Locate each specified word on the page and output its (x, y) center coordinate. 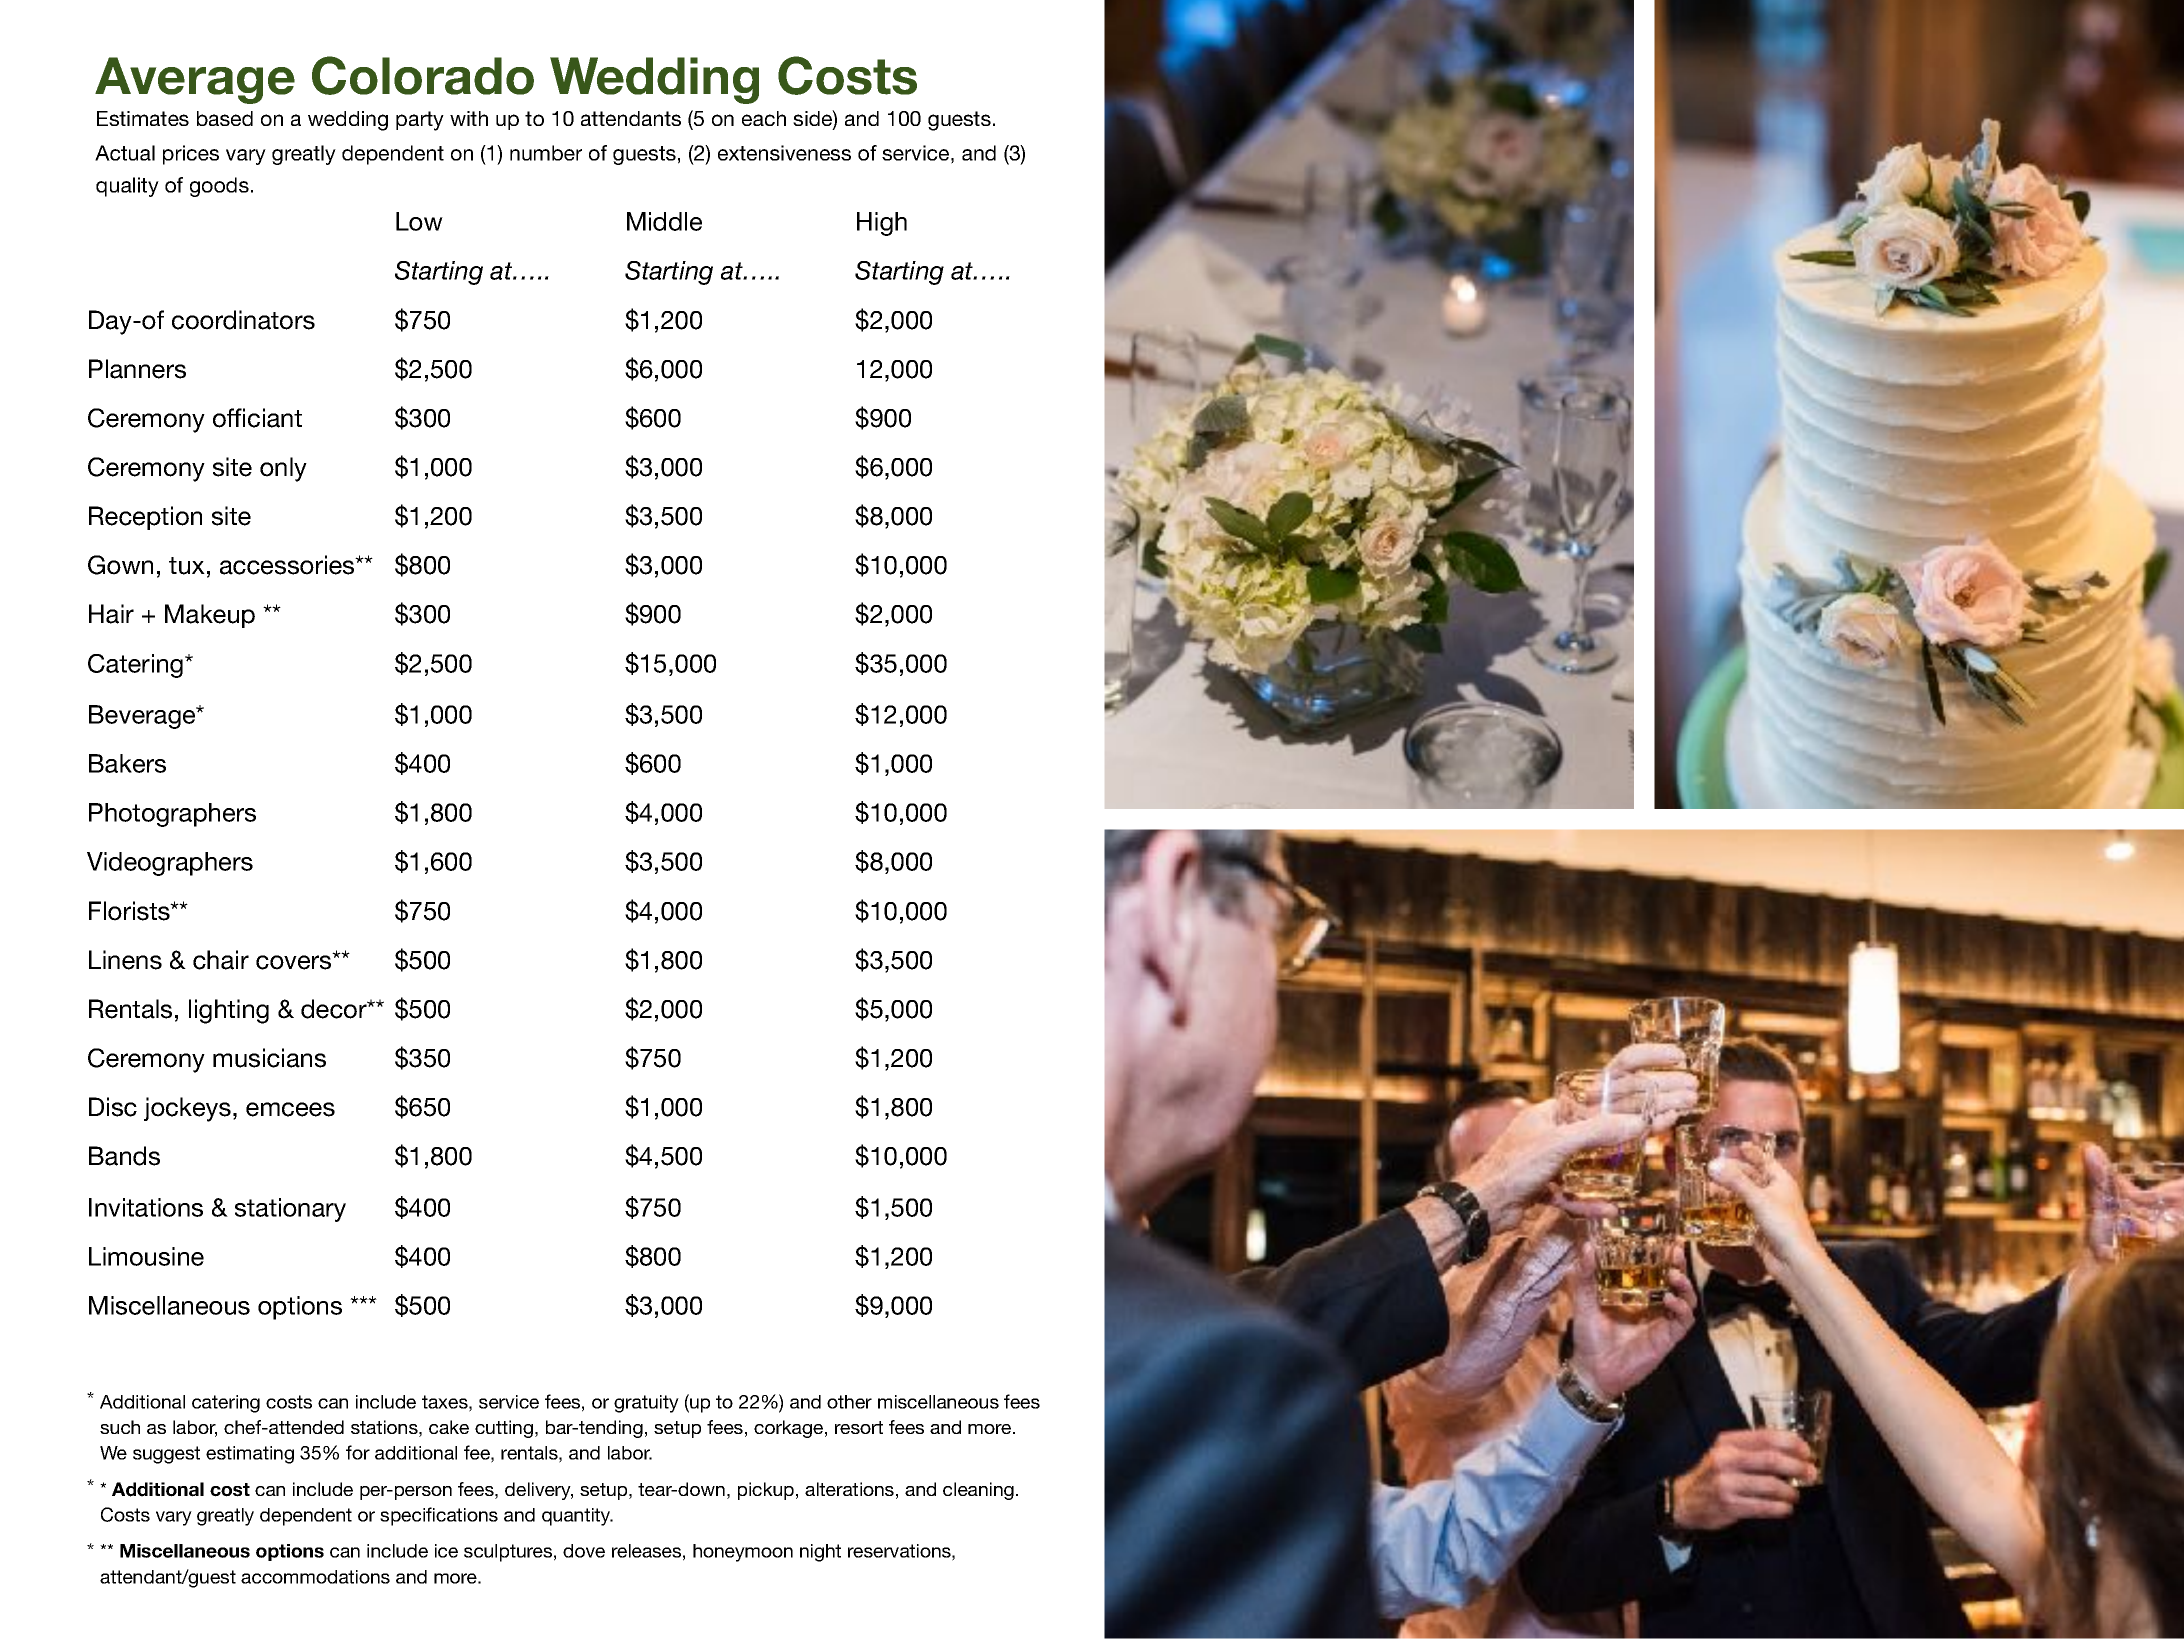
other (849, 1402)
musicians (269, 1058)
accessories (288, 565)
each (764, 118)
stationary (290, 1210)
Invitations (146, 1207)
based (225, 118)
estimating (250, 1455)
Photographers (172, 815)
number (546, 153)
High (882, 224)
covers (295, 961)
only (283, 469)
